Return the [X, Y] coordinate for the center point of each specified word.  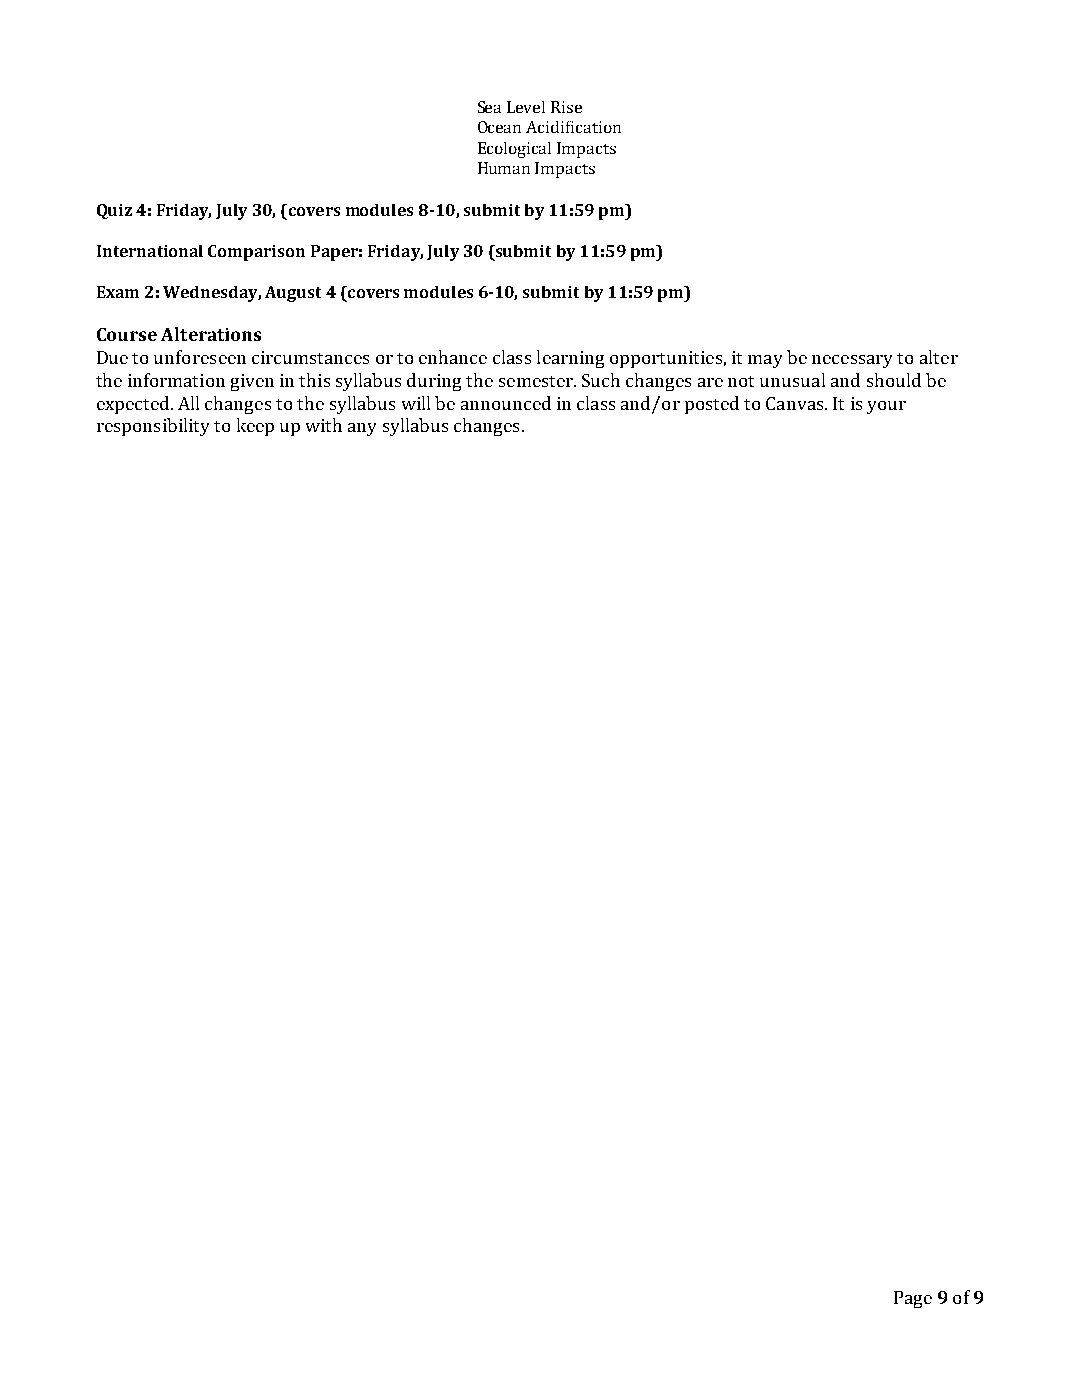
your [886, 407]
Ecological [514, 150]
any [362, 429]
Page [913, 1299]
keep [255, 427]
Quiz [114, 211]
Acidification [573, 127]
